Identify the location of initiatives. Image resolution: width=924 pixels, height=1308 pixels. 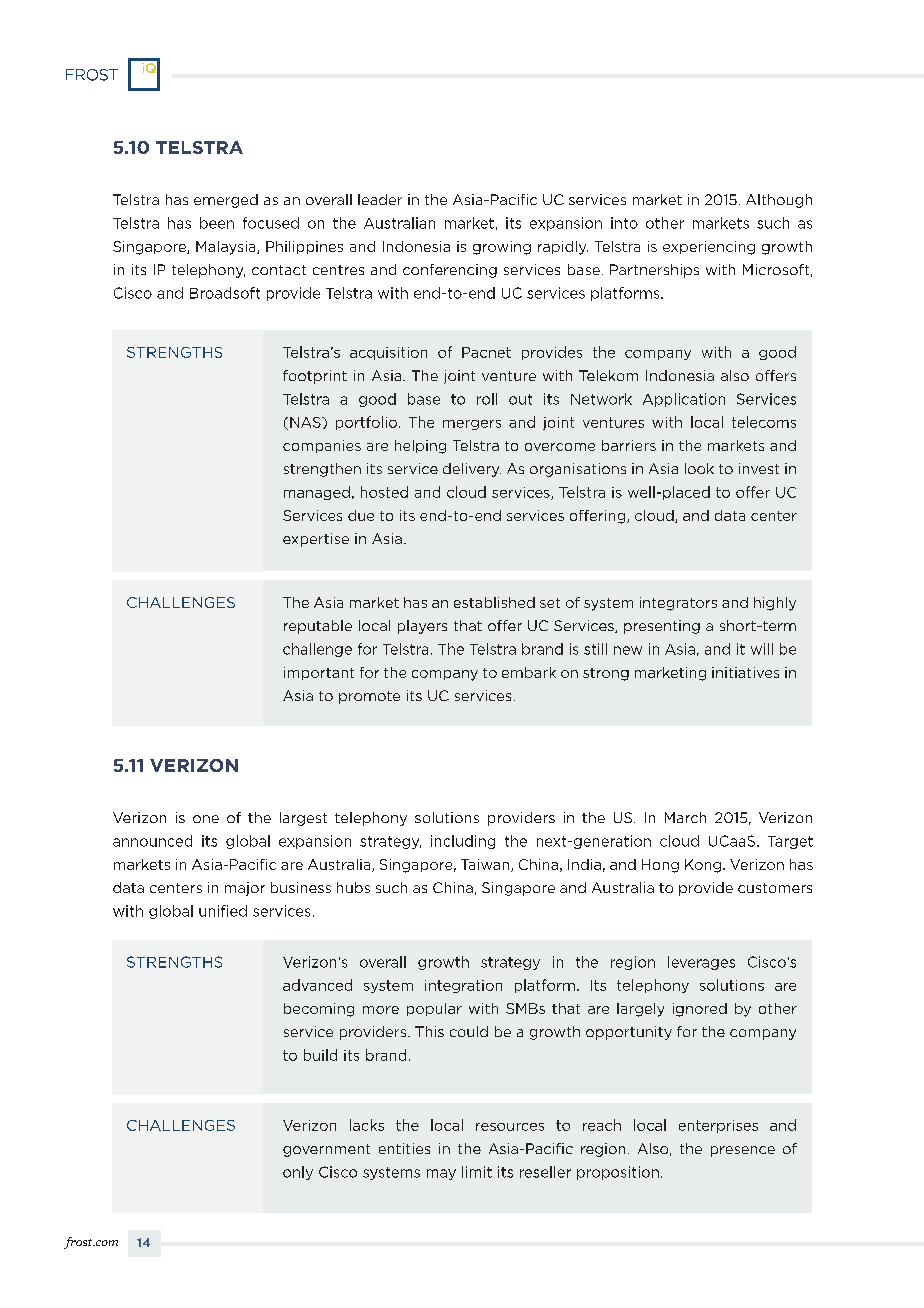
(745, 672).
